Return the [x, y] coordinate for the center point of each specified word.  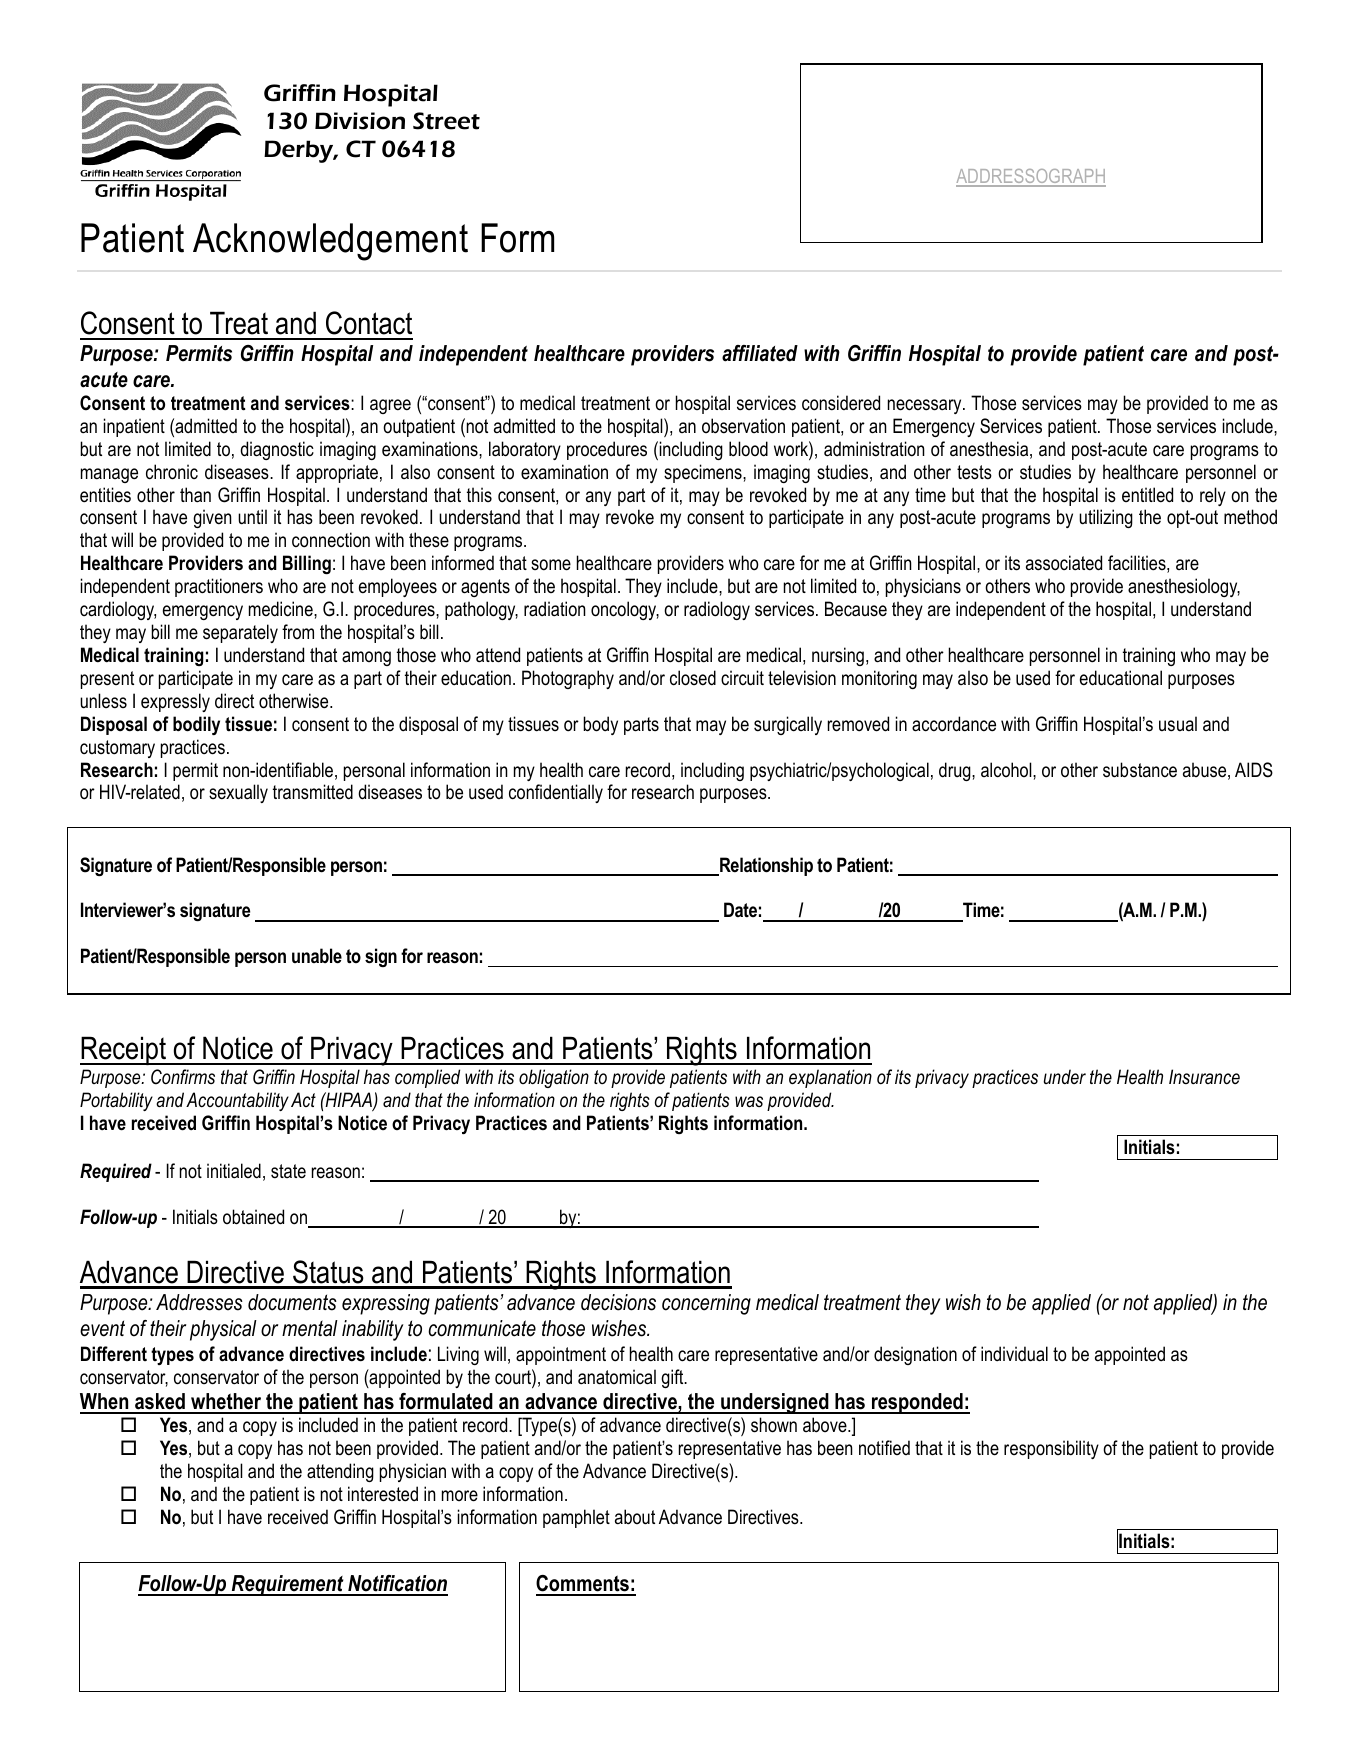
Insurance [1204, 1077]
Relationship [765, 866]
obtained [253, 1217]
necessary [926, 406]
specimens [704, 473]
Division [360, 121]
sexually [238, 793]
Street [446, 121]
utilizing [1106, 518]
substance [1140, 770]
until [252, 517]
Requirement [288, 1585]
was [749, 1102]
